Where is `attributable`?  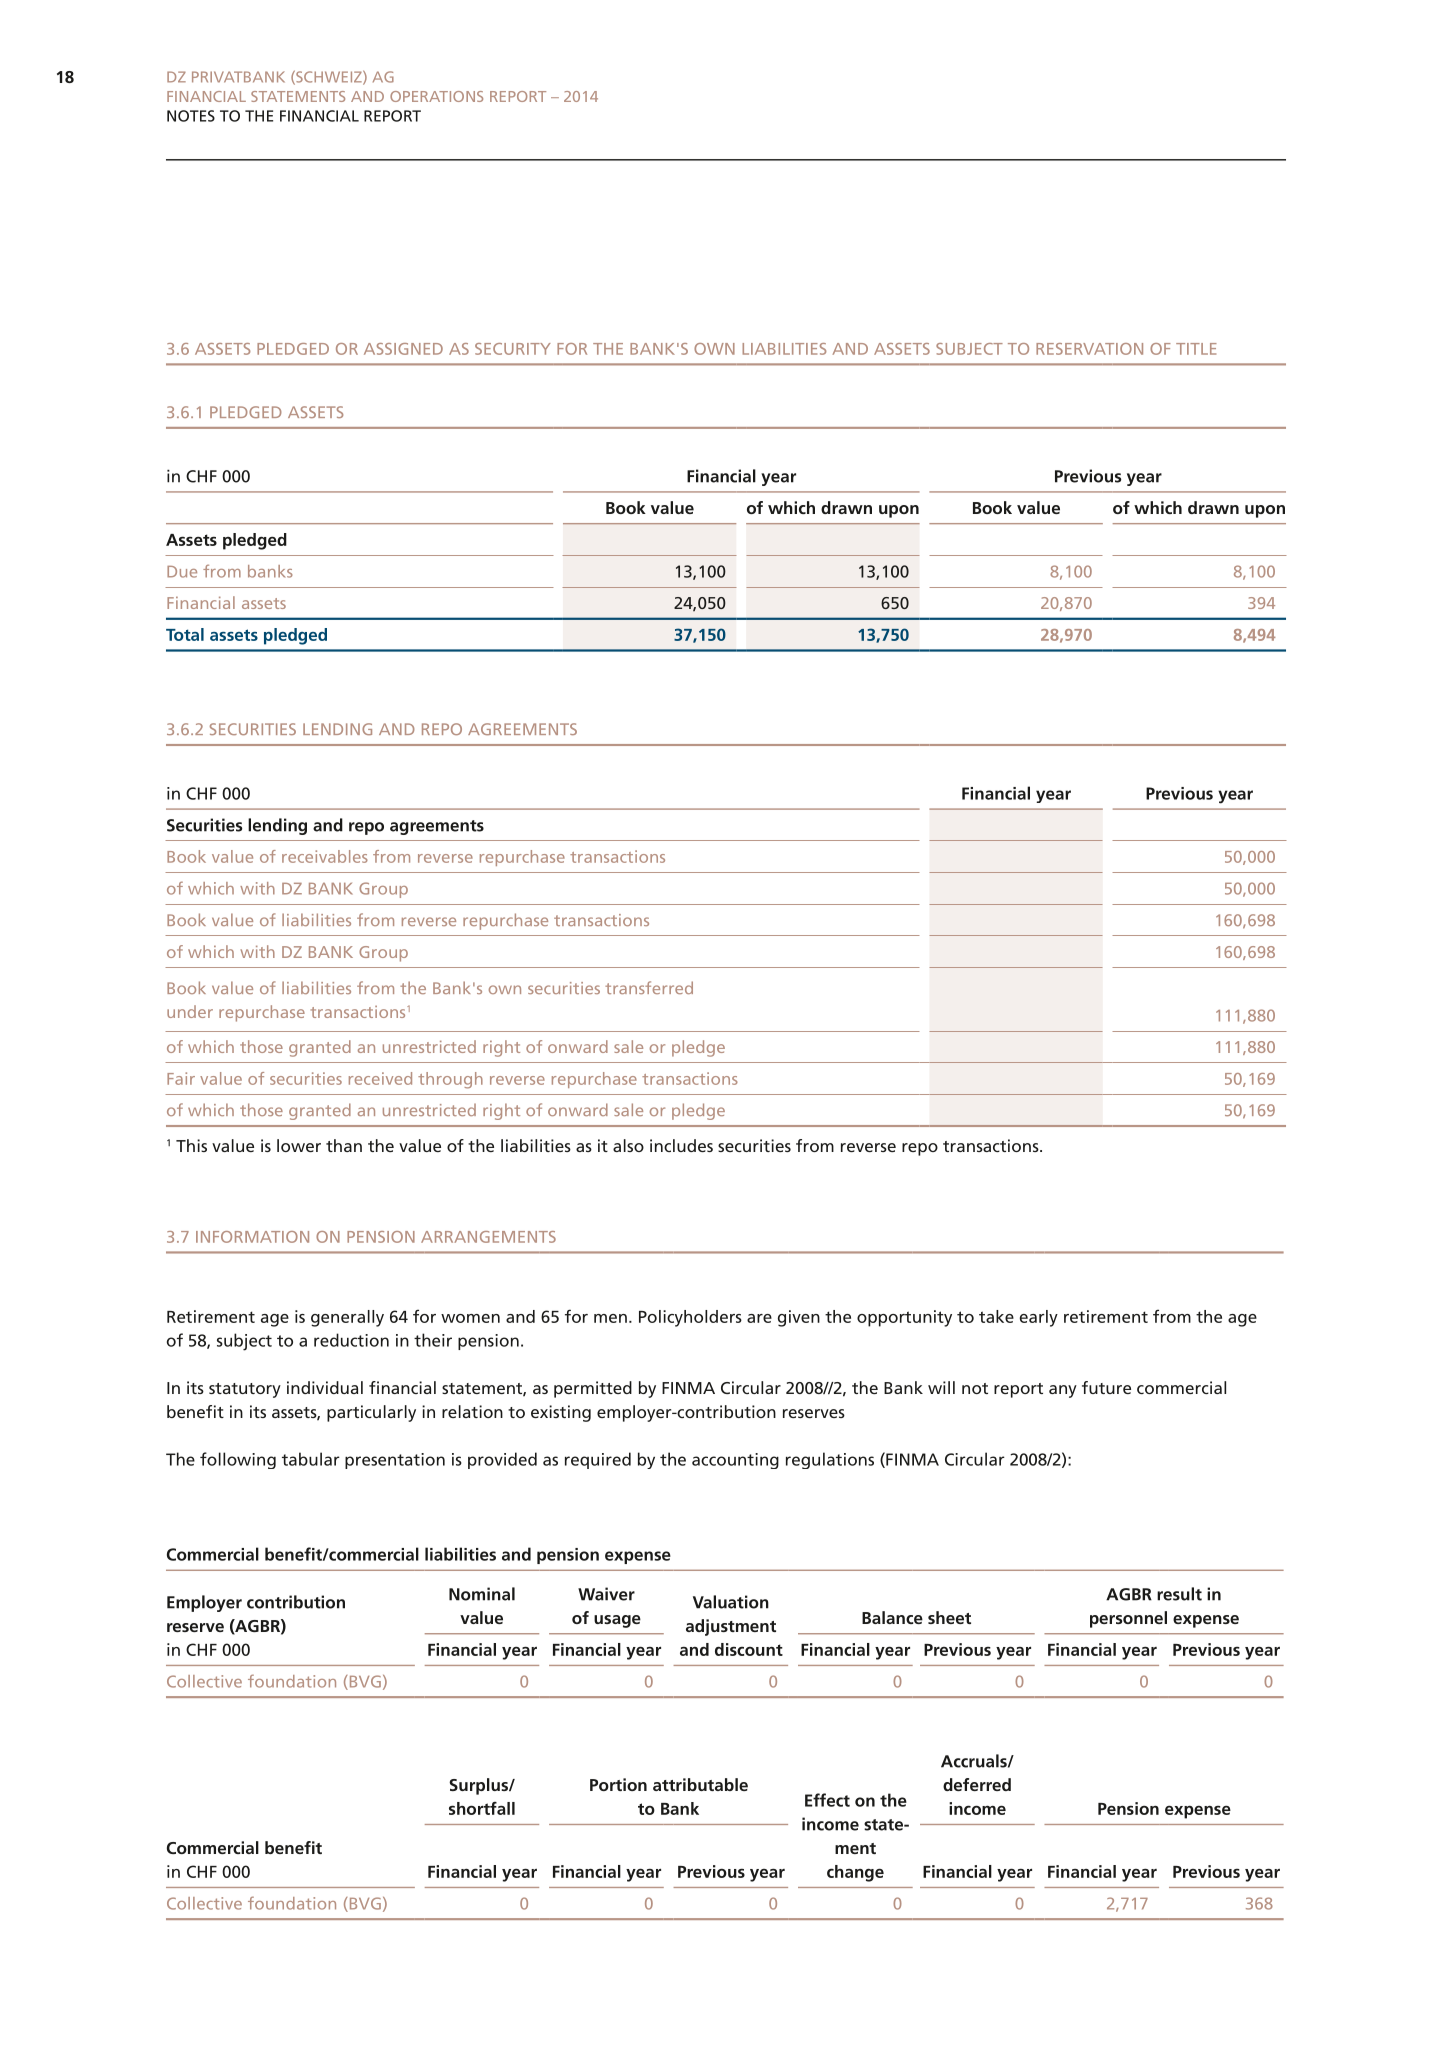 attributable is located at coordinates (700, 1784).
